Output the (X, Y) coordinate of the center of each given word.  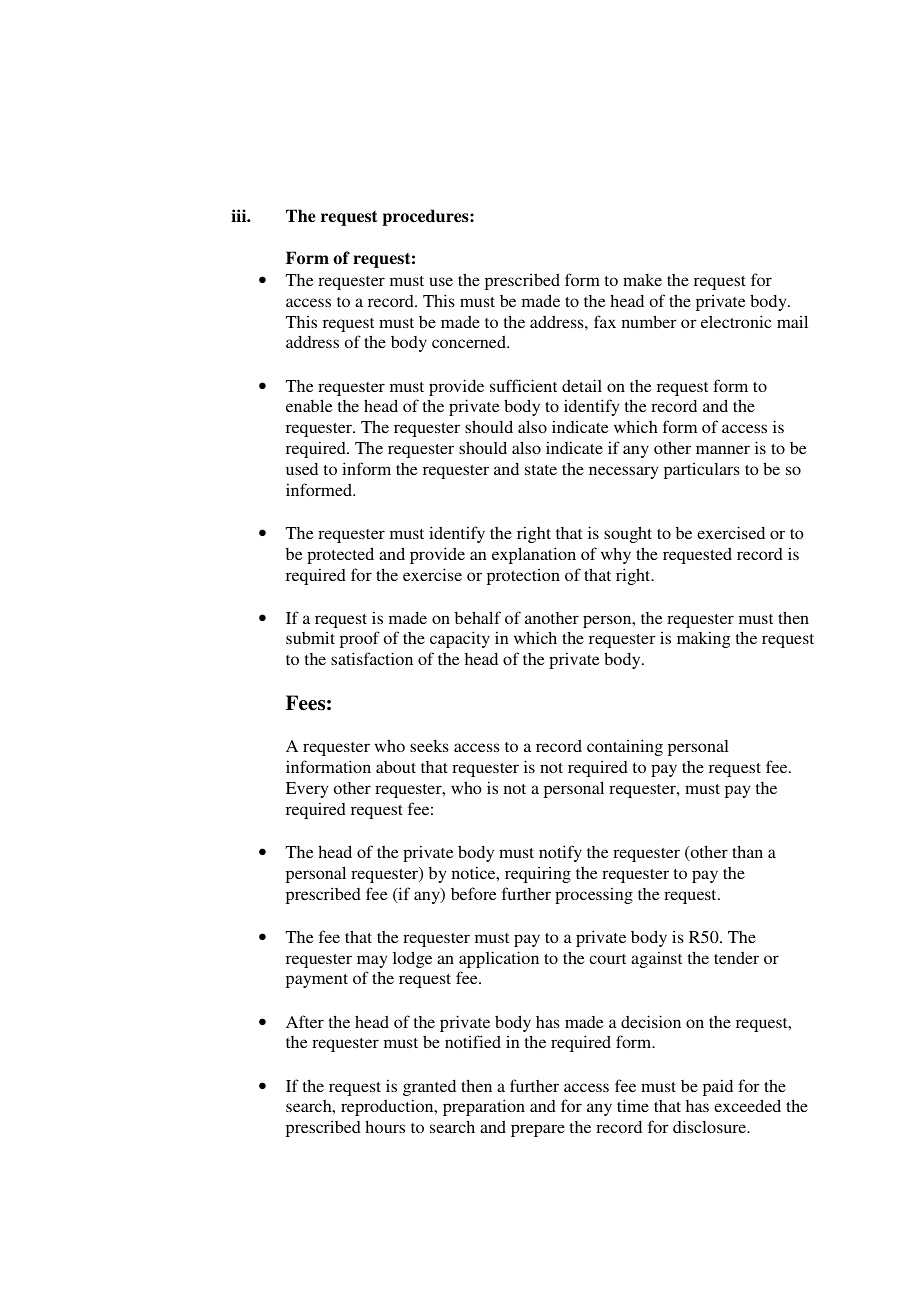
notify (560, 853)
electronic (736, 321)
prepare (538, 1130)
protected (340, 555)
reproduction (388, 1107)
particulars (702, 470)
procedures (426, 217)
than (747, 851)
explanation (534, 555)
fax (605, 321)
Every (307, 790)
